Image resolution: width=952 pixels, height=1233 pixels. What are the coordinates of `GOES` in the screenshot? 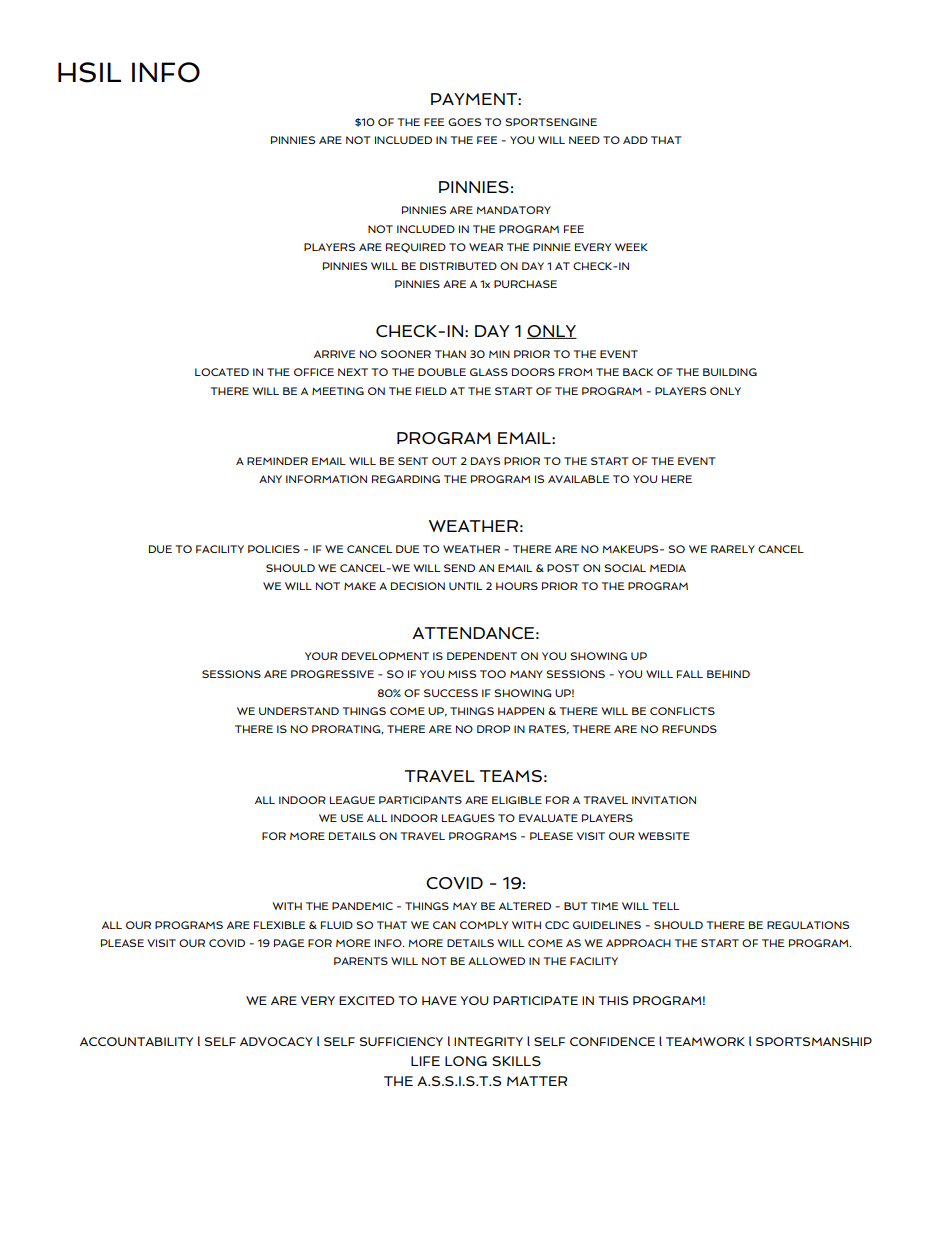 It's located at (464, 122).
